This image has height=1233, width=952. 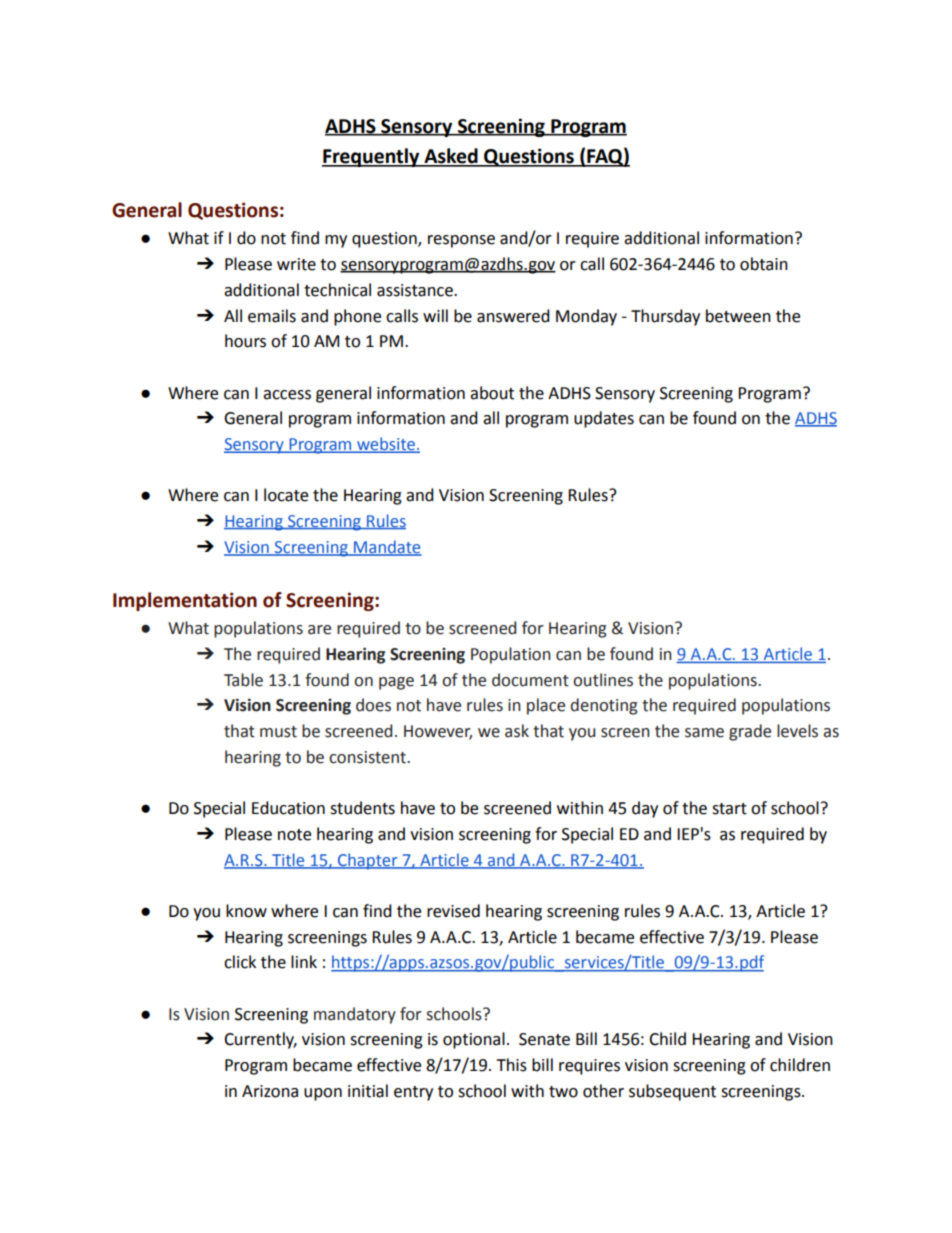 What do you see at coordinates (451, 157) in the image?
I see `Asked` at bounding box center [451, 157].
